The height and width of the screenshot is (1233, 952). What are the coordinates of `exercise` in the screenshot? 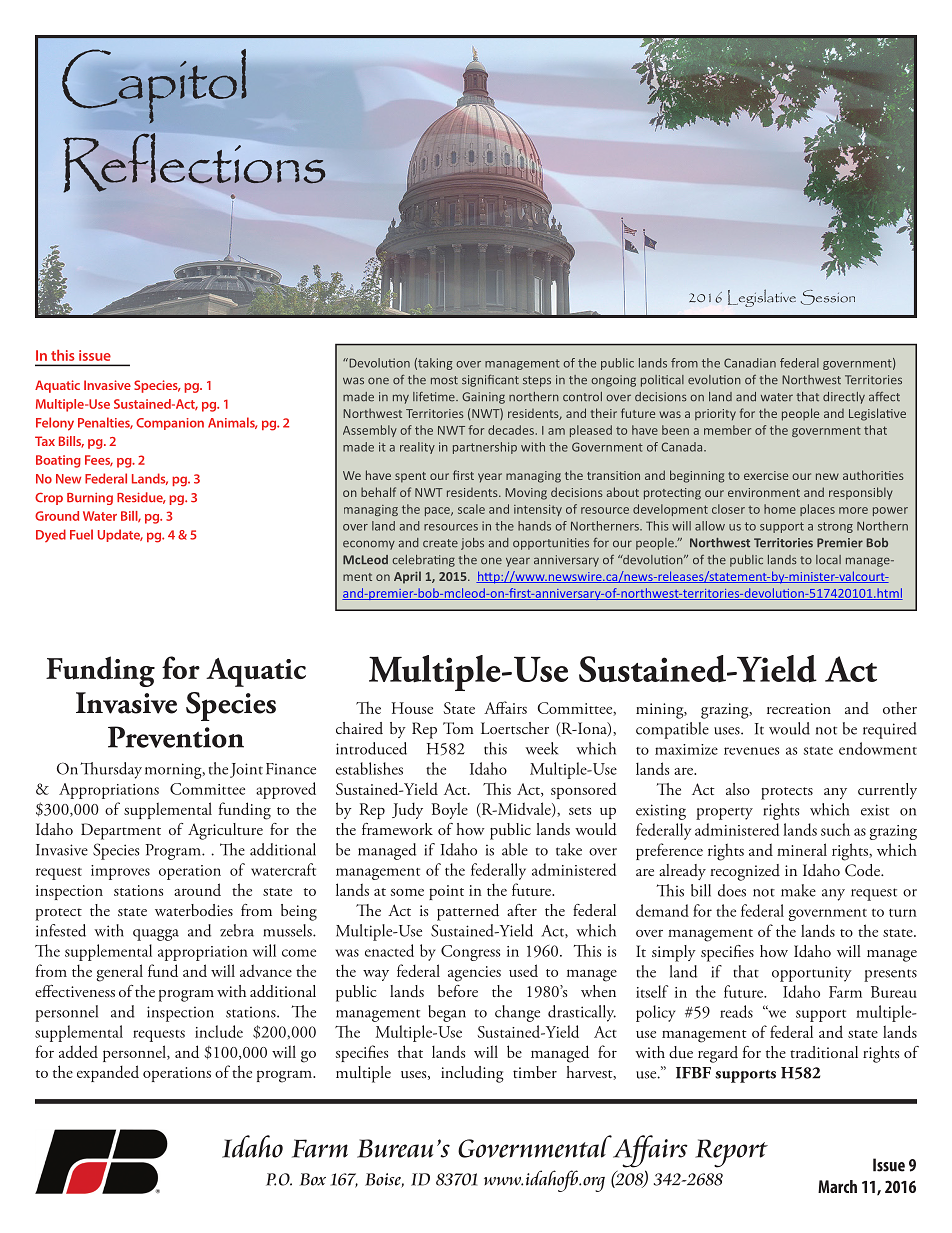 It's located at (766, 475).
